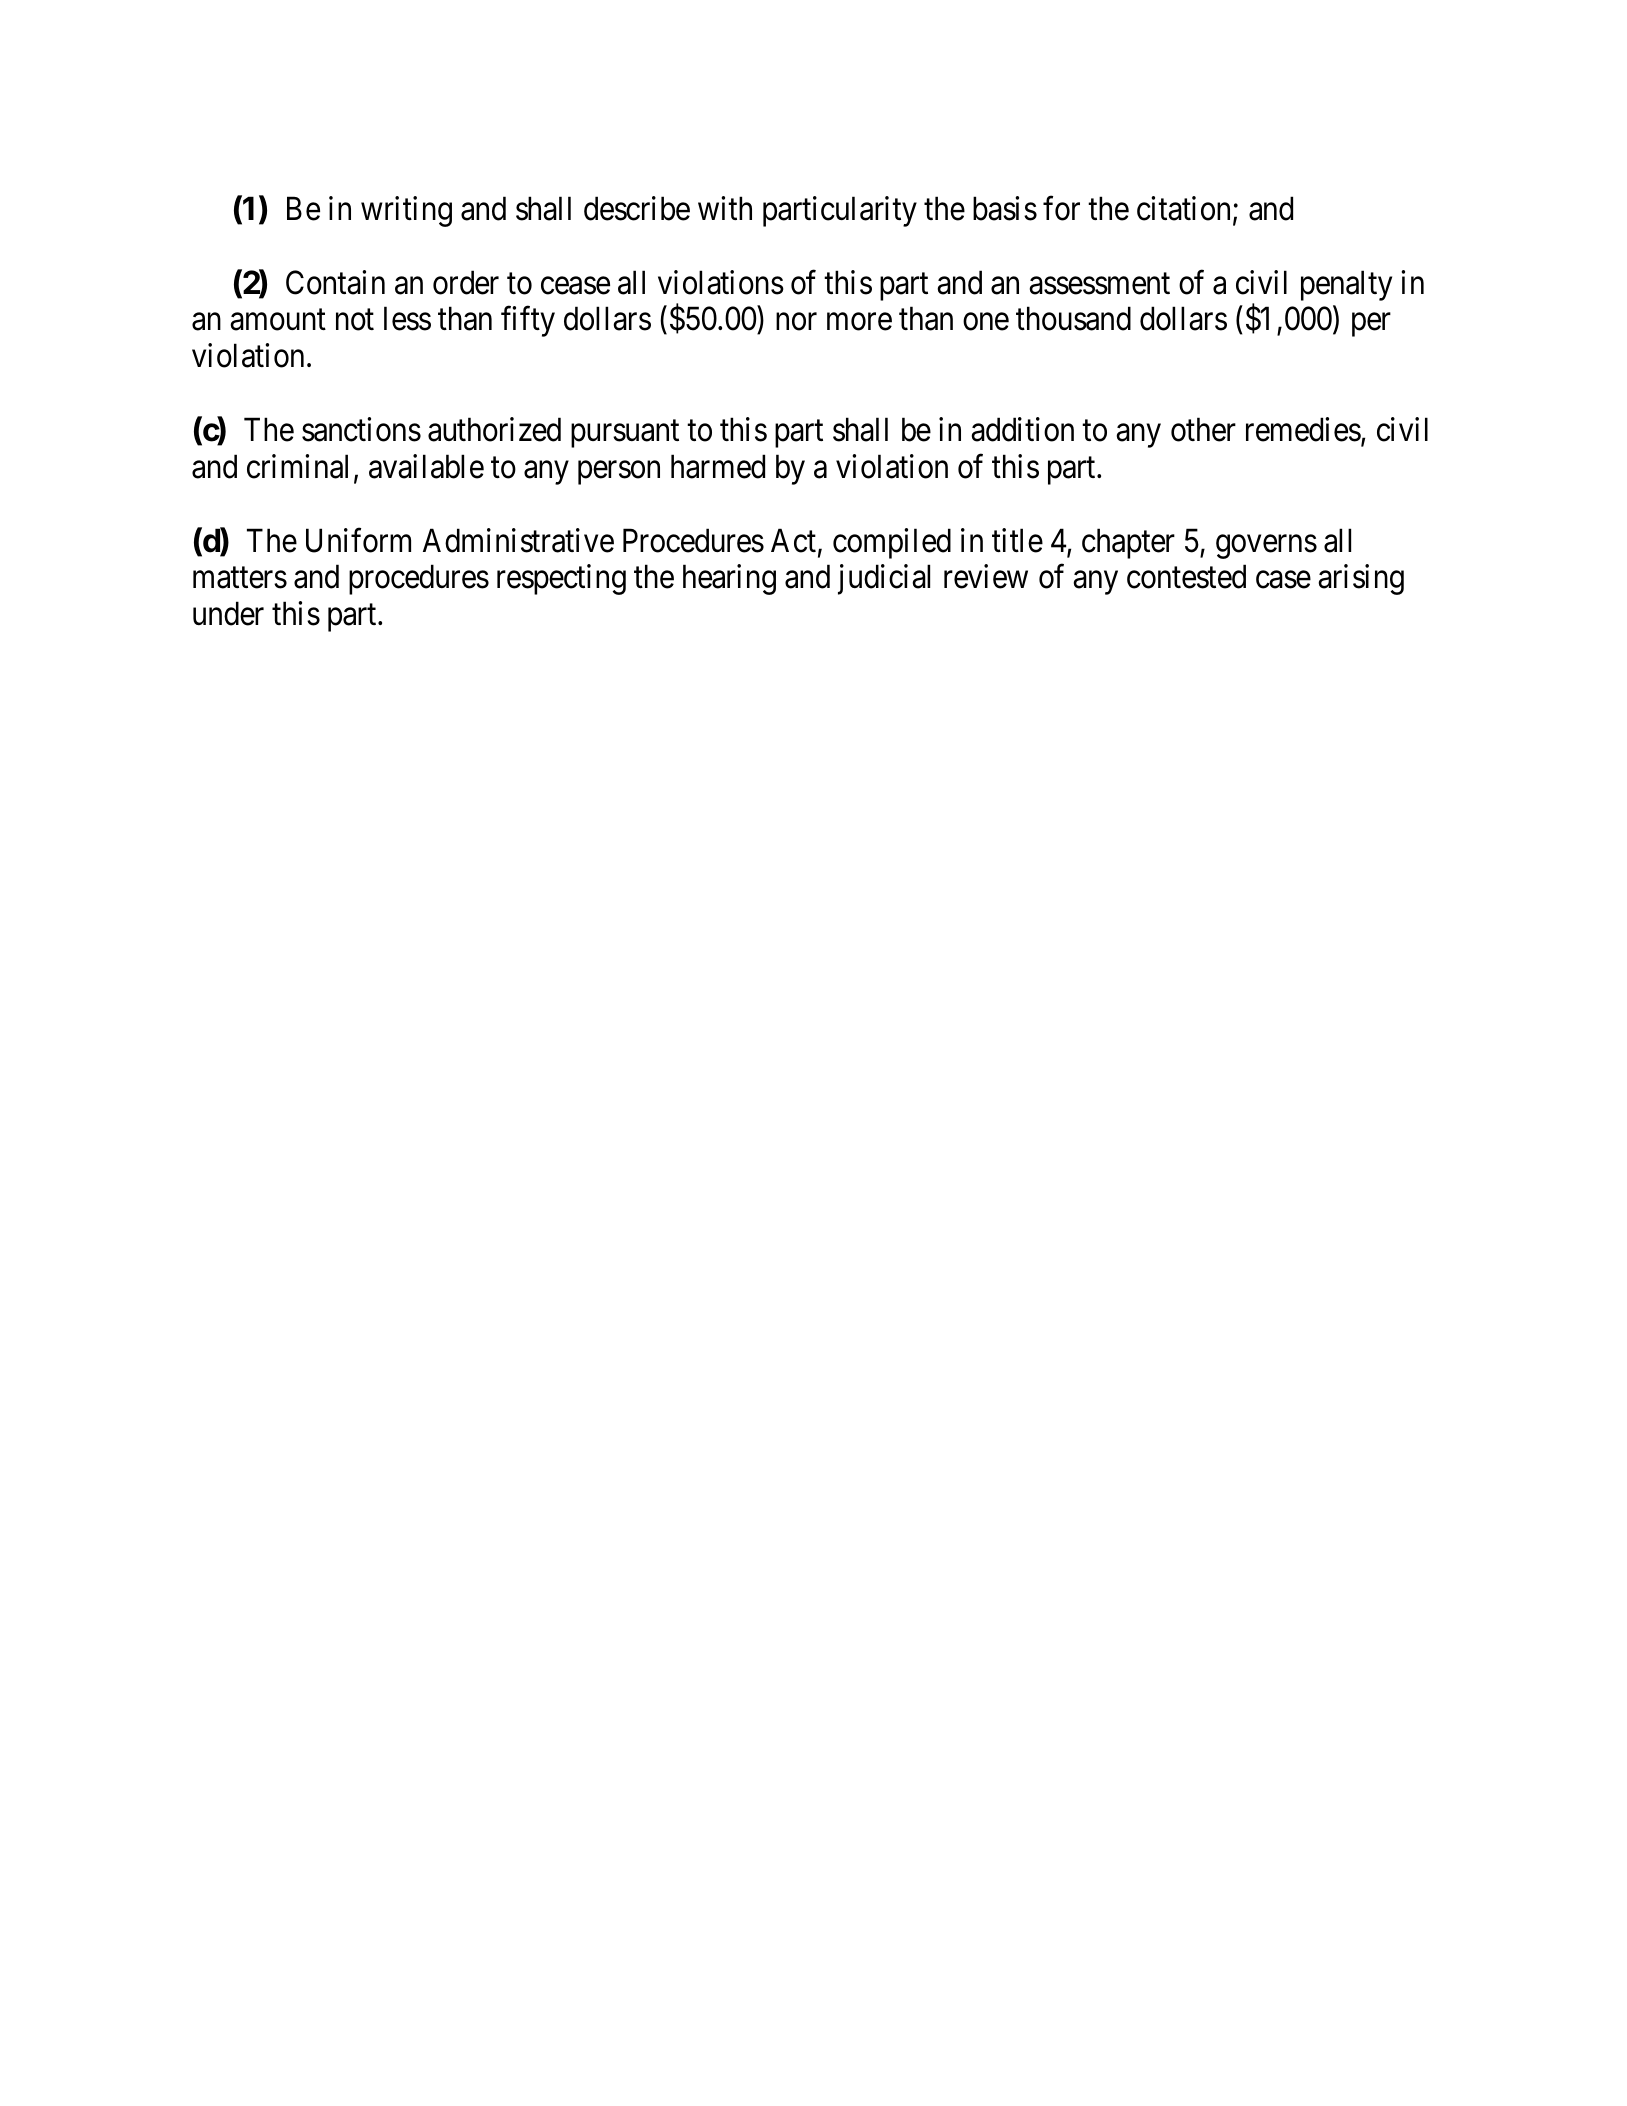 Image resolution: width=1627 pixels, height=2106 pixels. I want to click on pursuant, so click(625, 434).
